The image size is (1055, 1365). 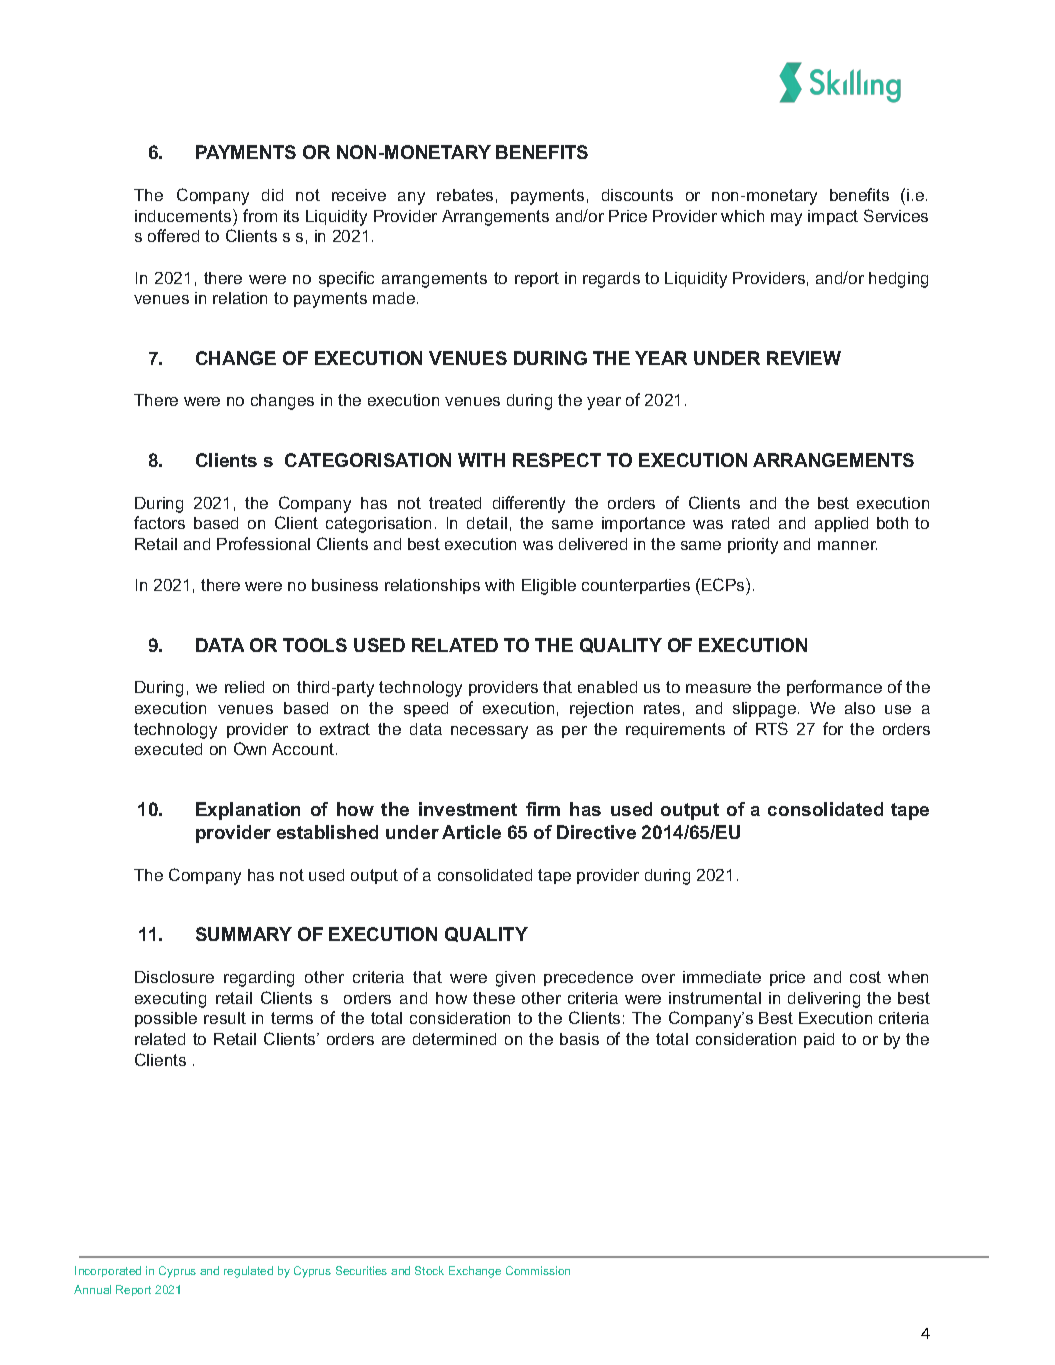 I want to click on delivering, so click(x=824, y=1000).
